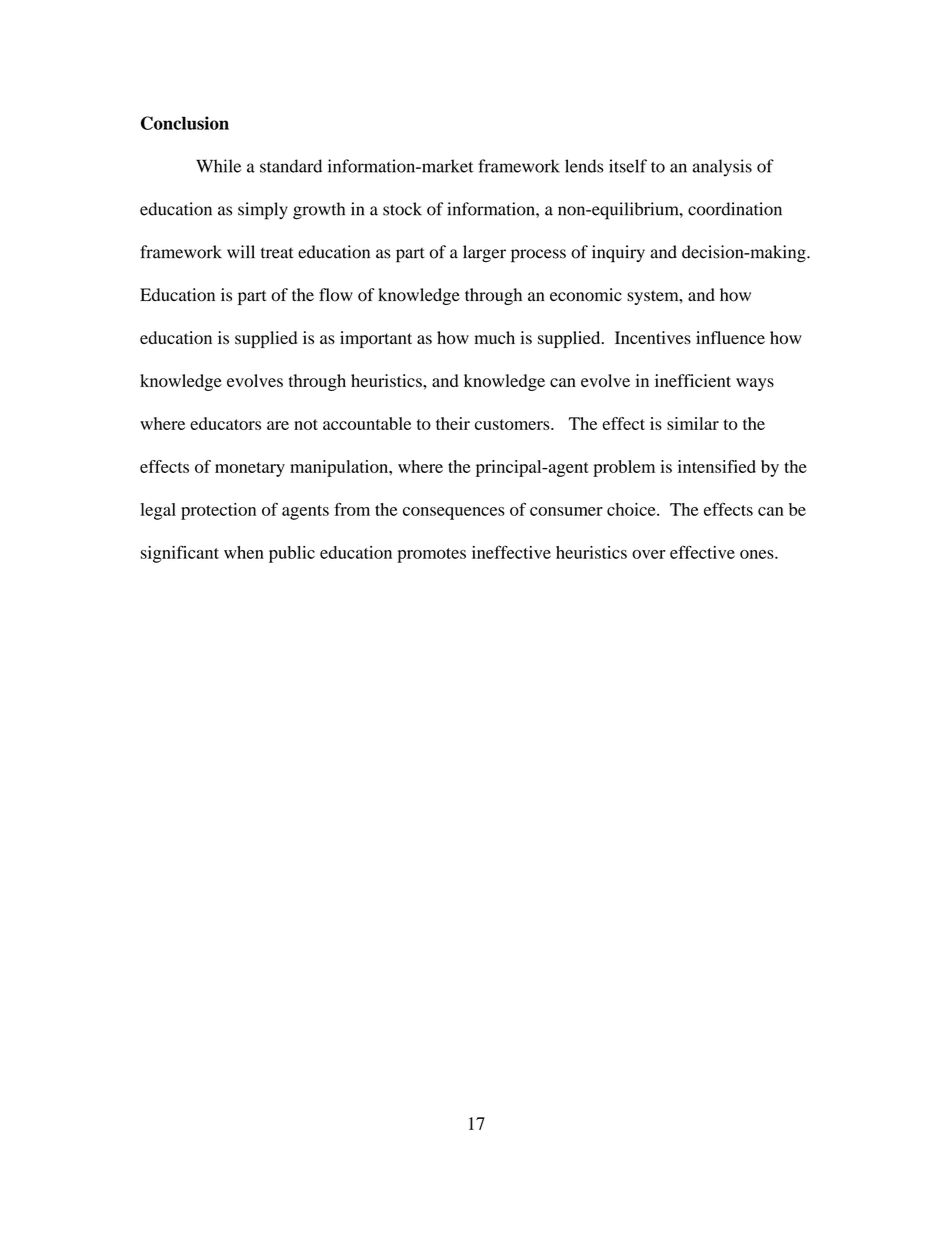  Describe the element at coordinates (241, 252) in the screenshot. I see `will` at that location.
